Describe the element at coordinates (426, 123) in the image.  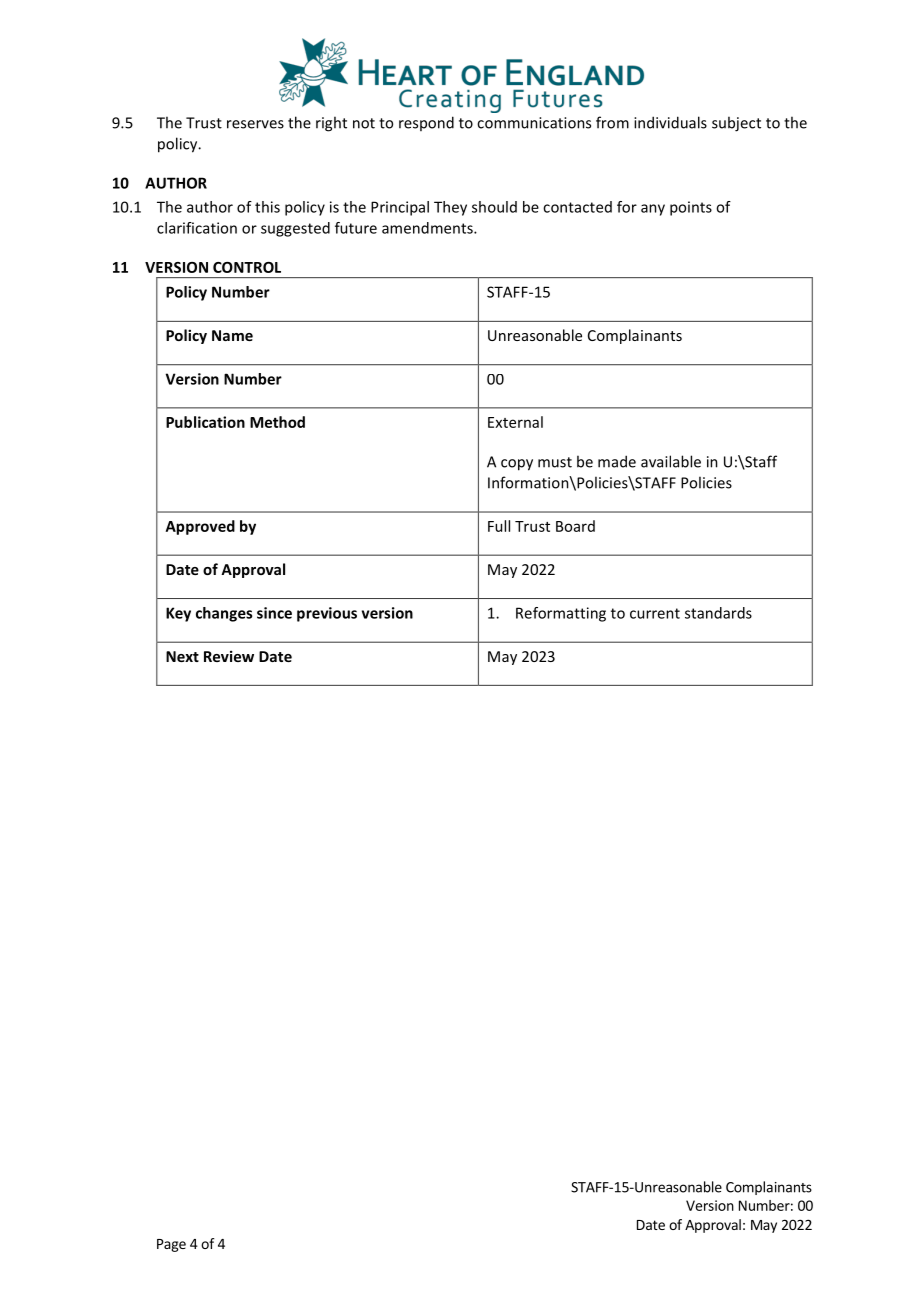
I see `respond` at that location.
